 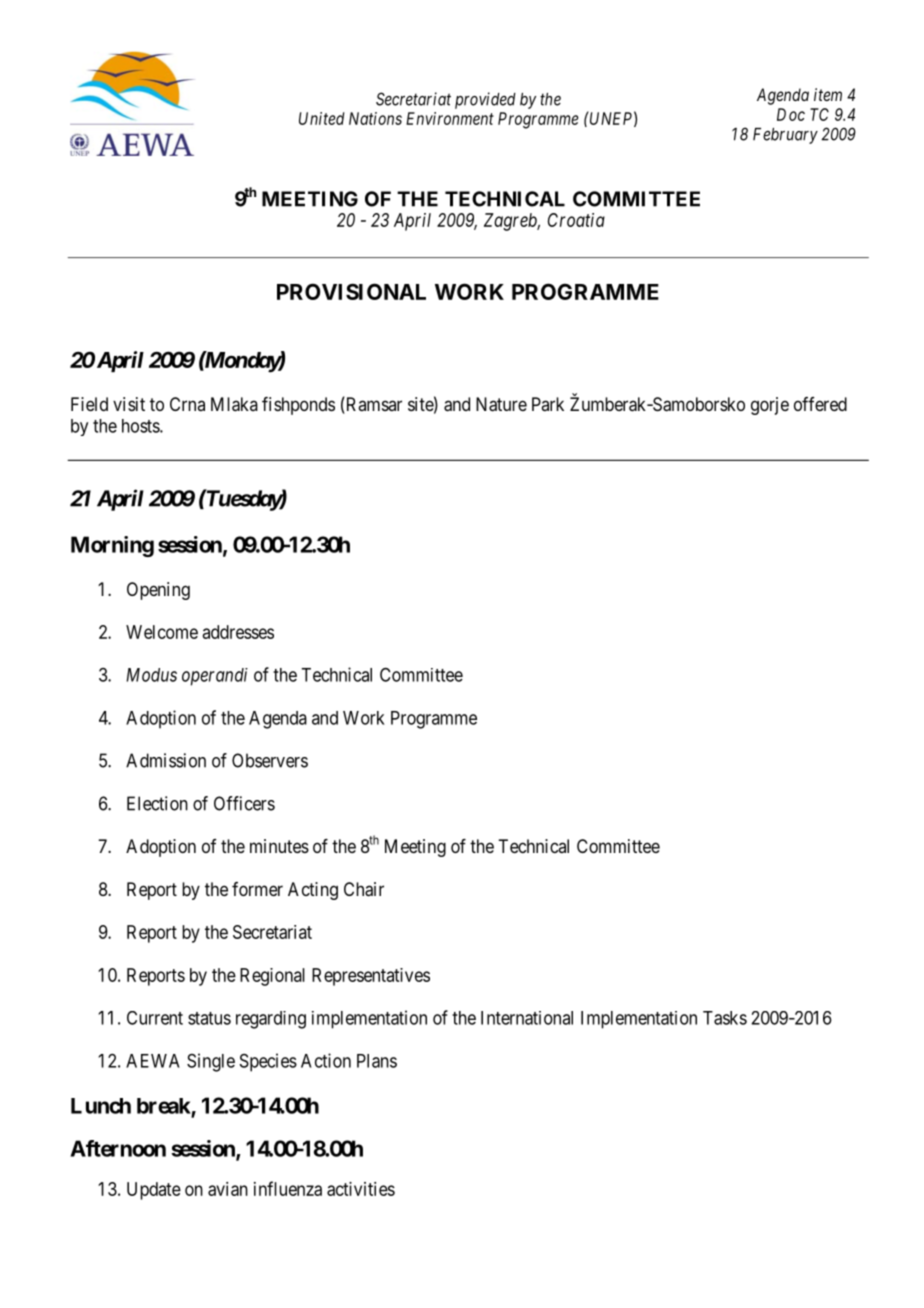 What do you see at coordinates (157, 803) in the document?
I see `Election` at bounding box center [157, 803].
